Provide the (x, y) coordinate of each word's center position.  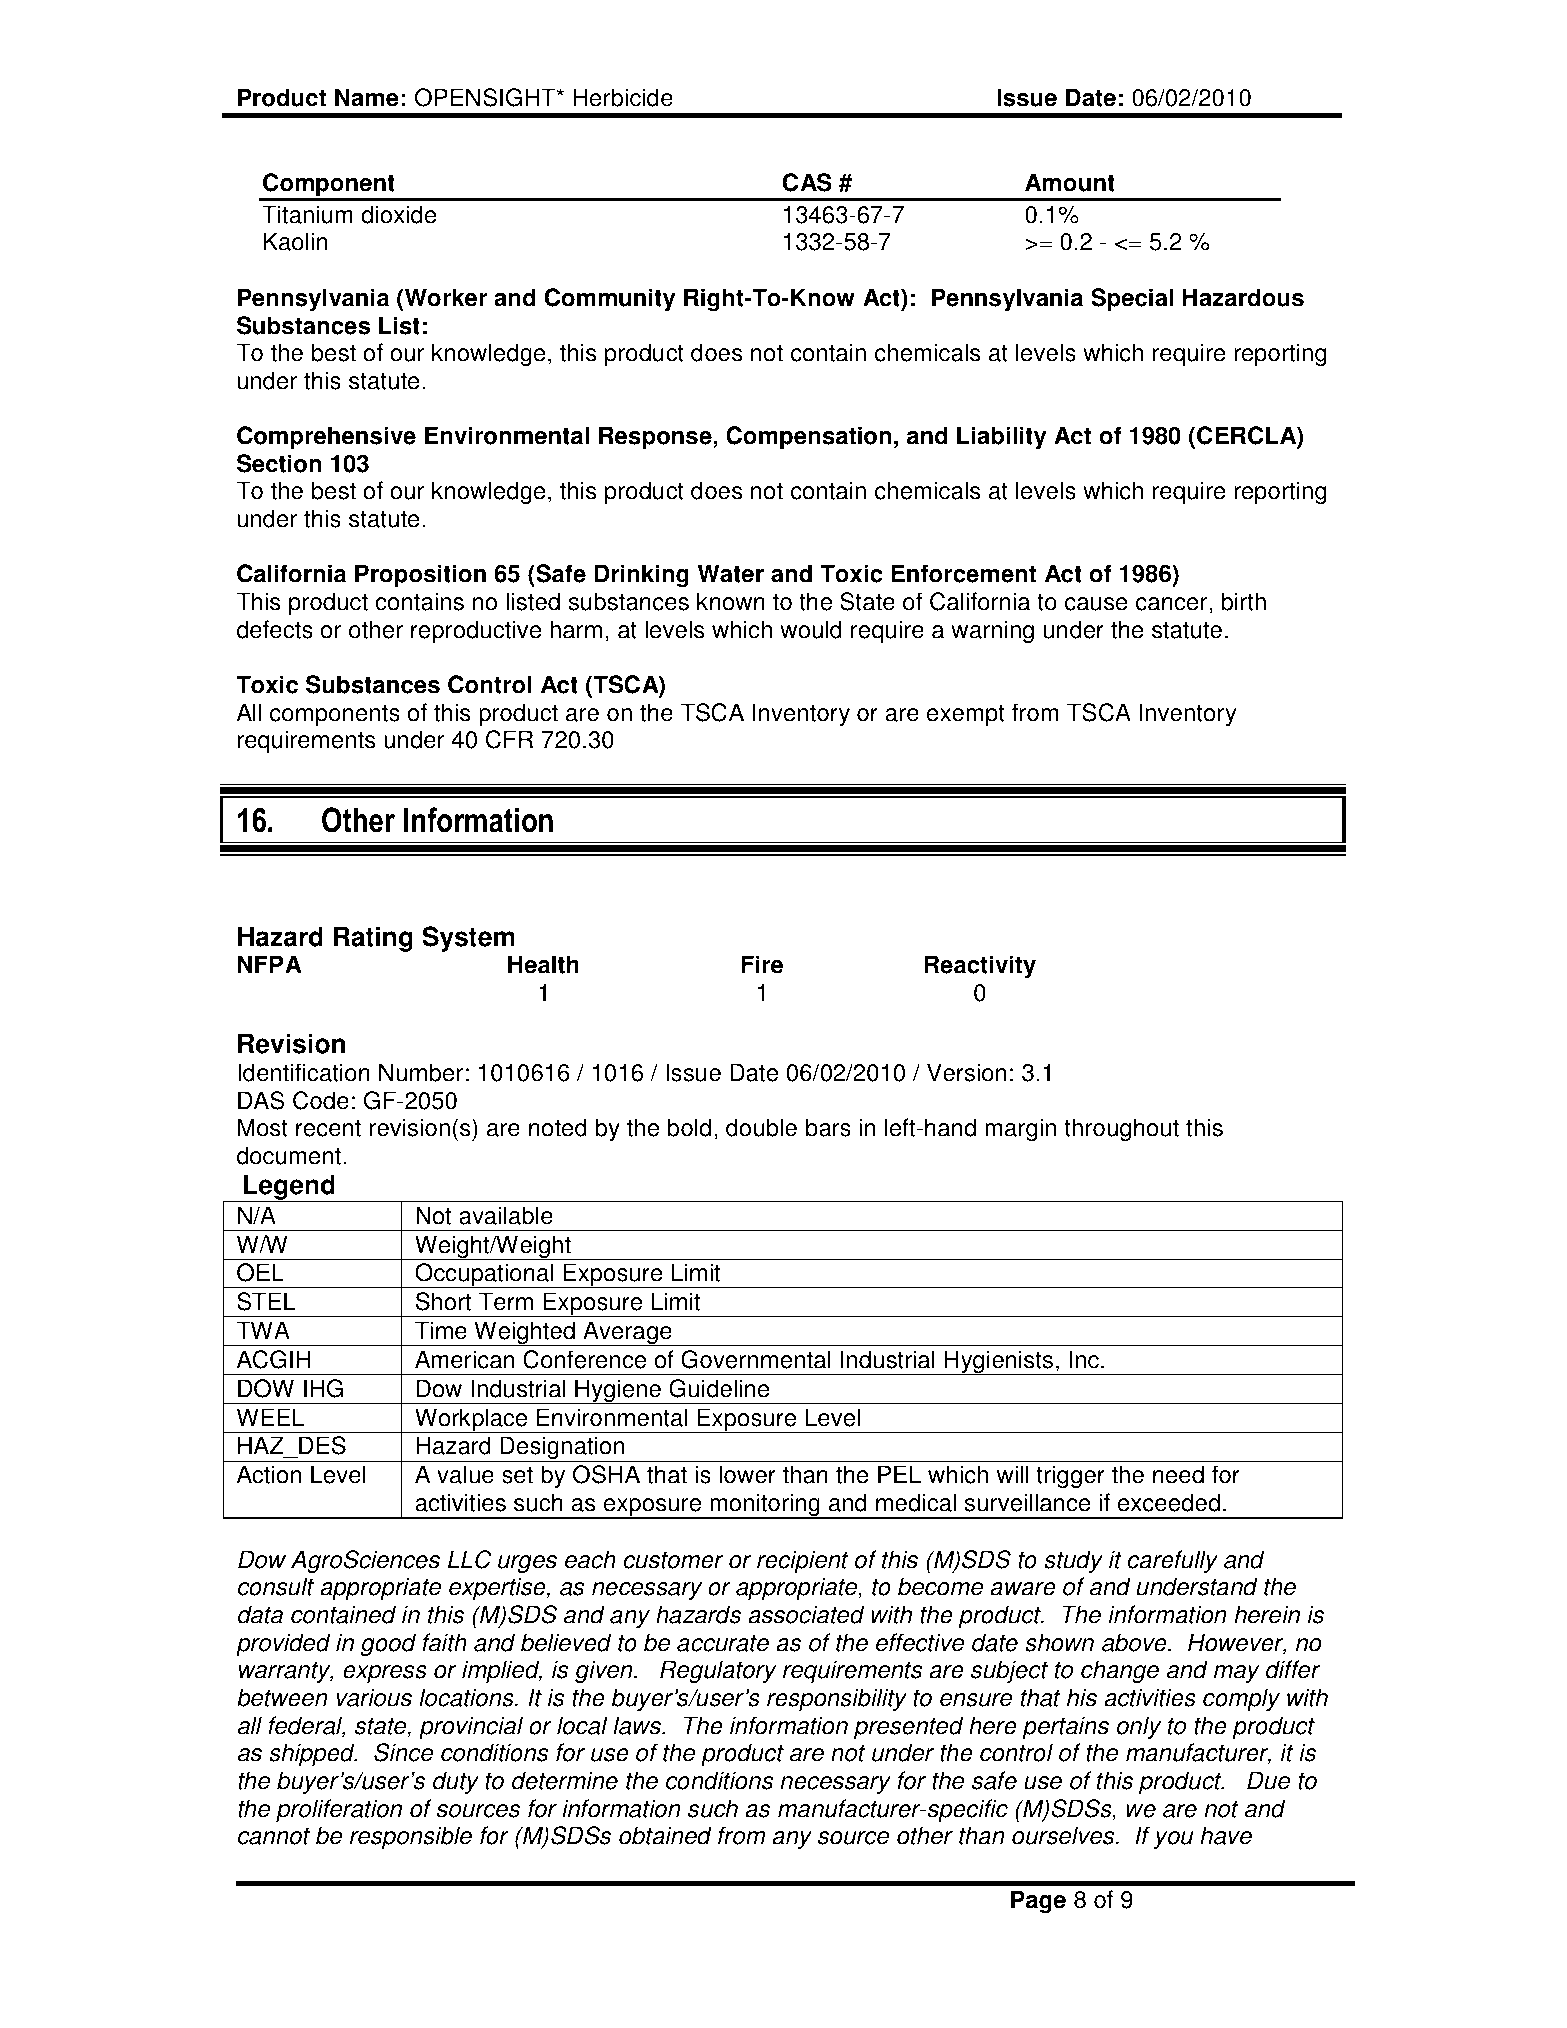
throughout (1121, 1130)
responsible (411, 1837)
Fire (762, 964)
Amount (1070, 182)
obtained (665, 1835)
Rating (373, 939)
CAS (807, 182)
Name (367, 97)
